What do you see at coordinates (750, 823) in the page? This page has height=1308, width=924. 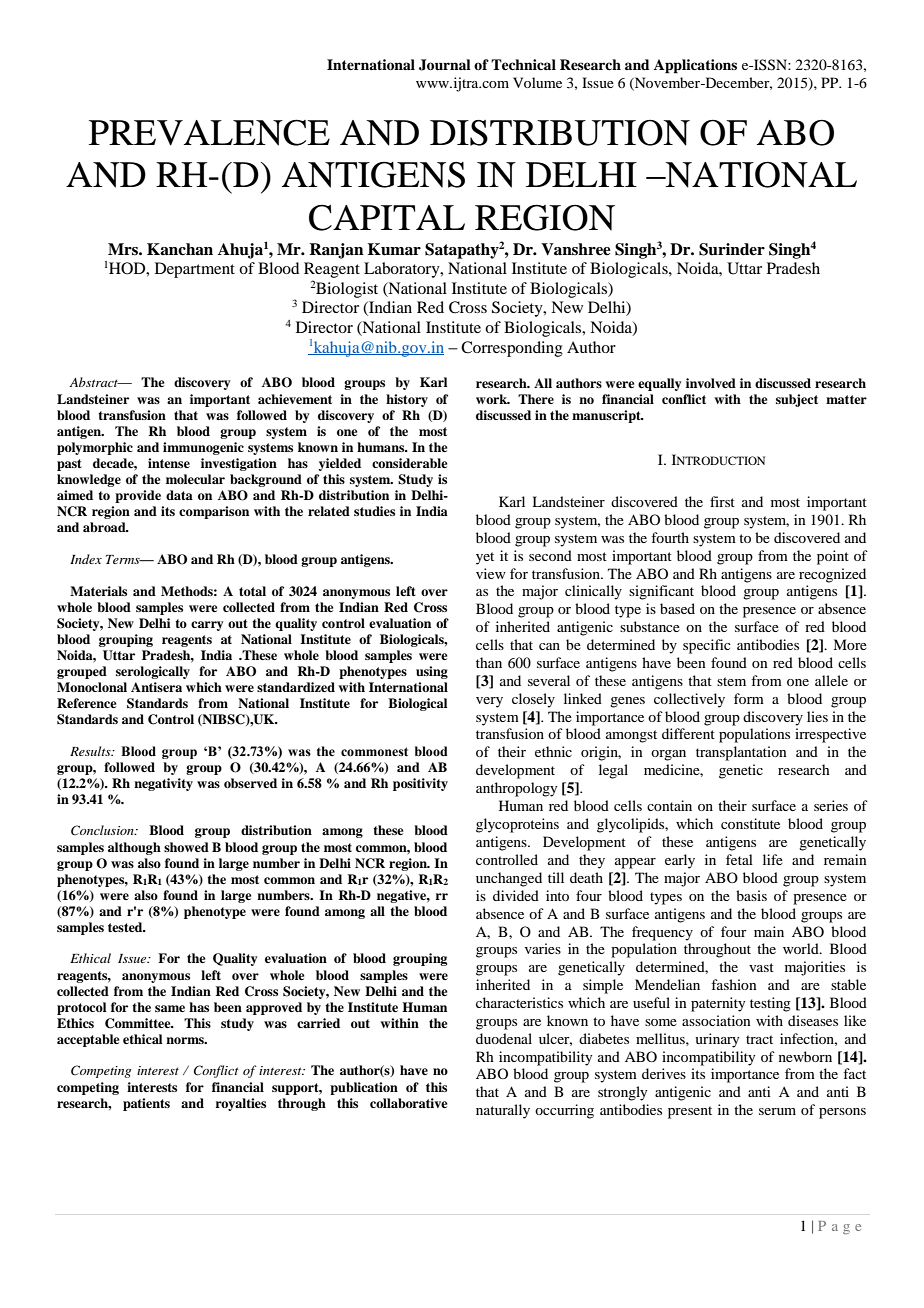 I see `constitute` at bounding box center [750, 823].
